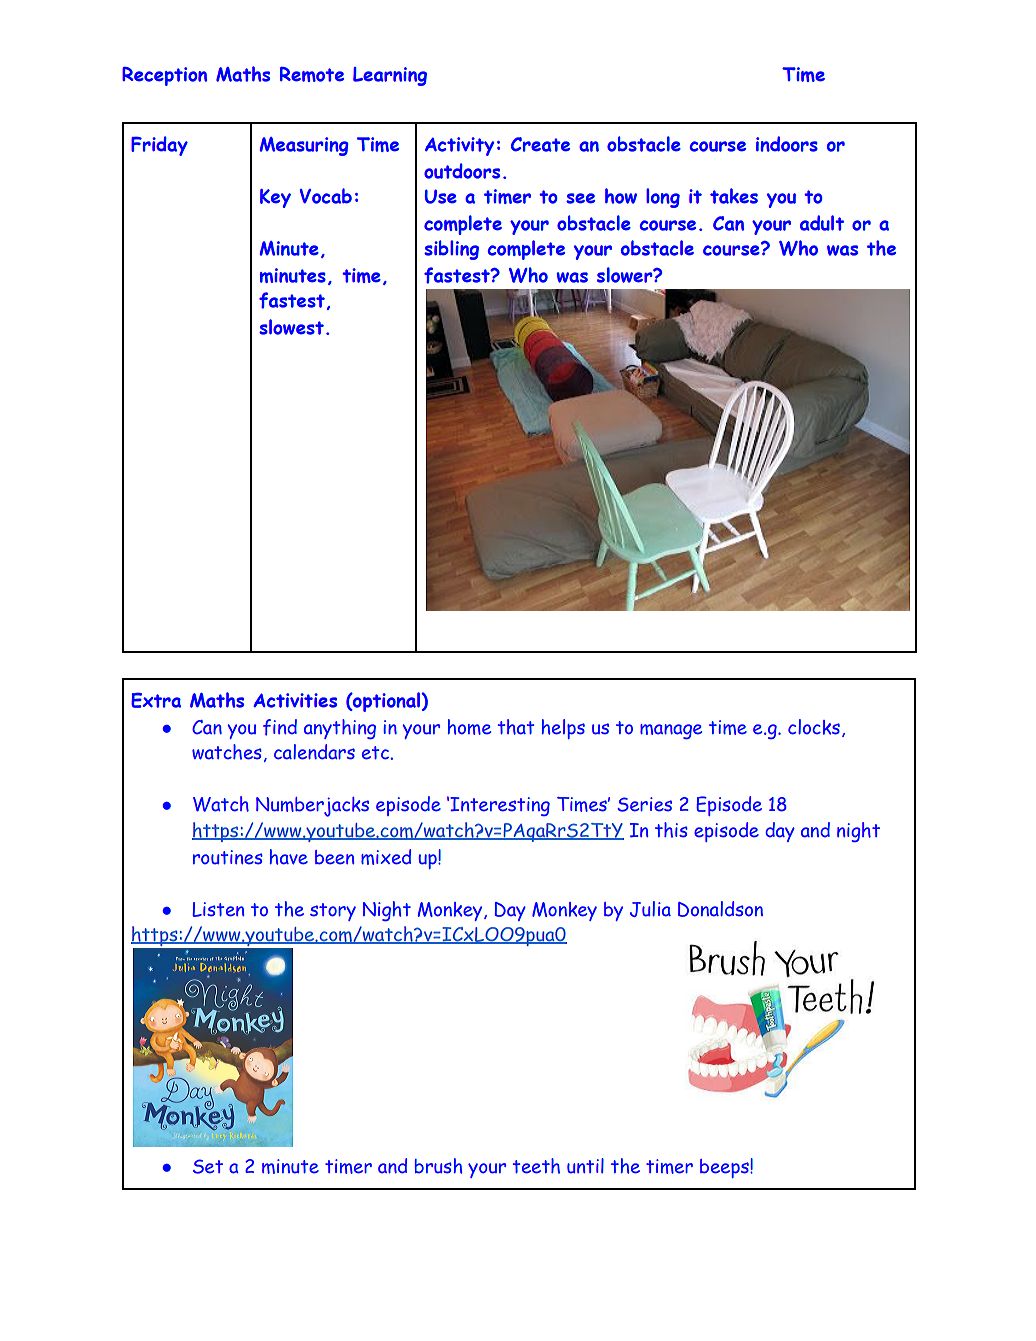 Image resolution: width=1036 pixels, height=1341 pixels. Describe the element at coordinates (822, 223) in the page. I see `adult` at that location.
